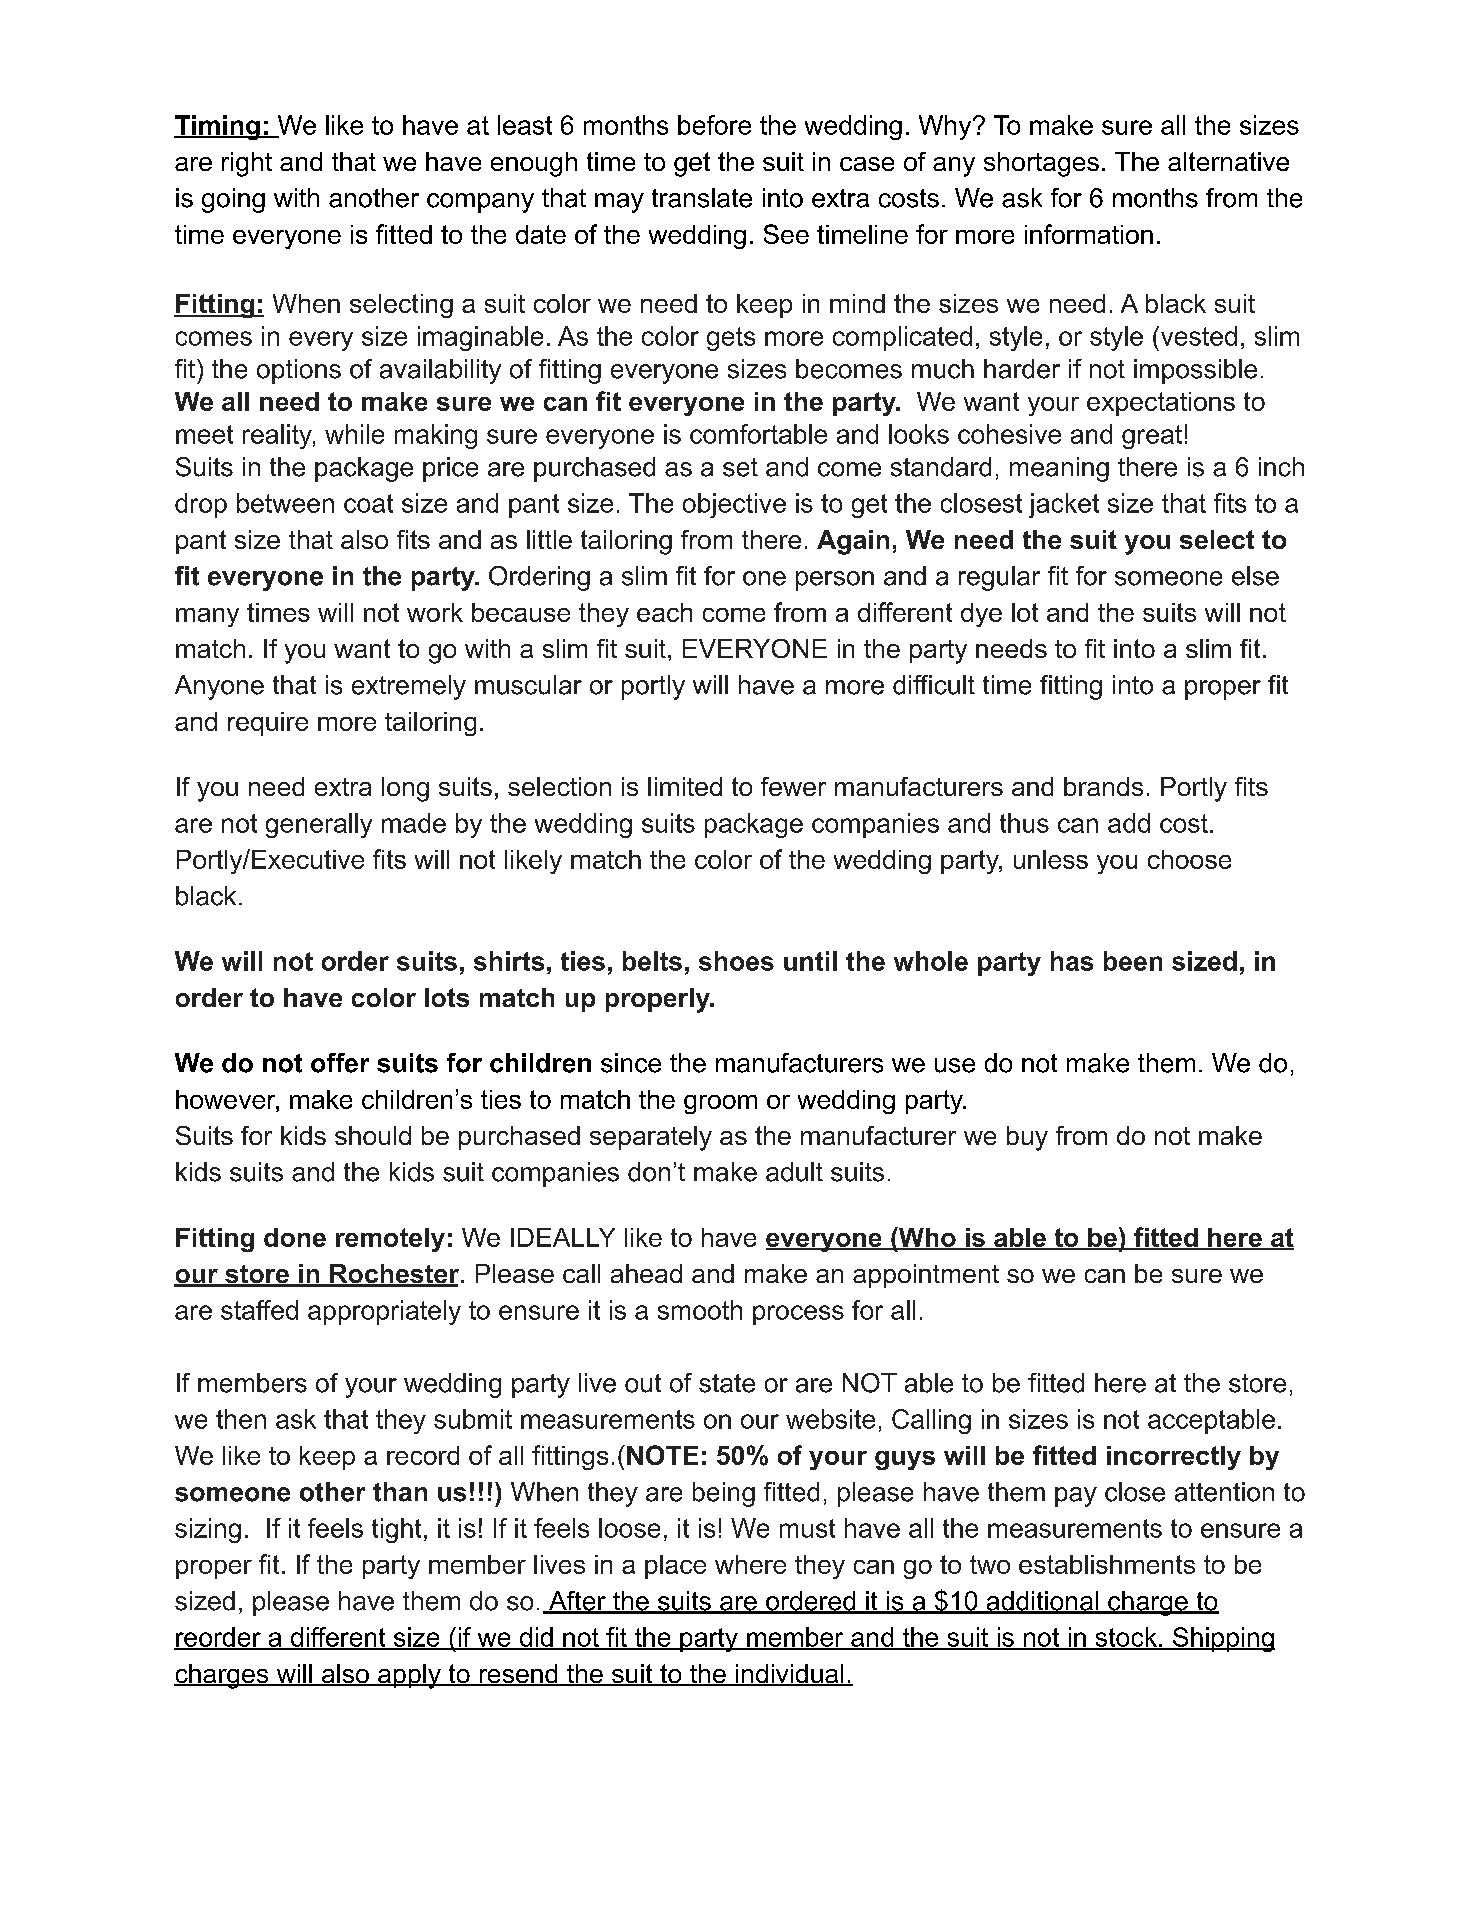  I want to click on apply, so click(409, 1676).
